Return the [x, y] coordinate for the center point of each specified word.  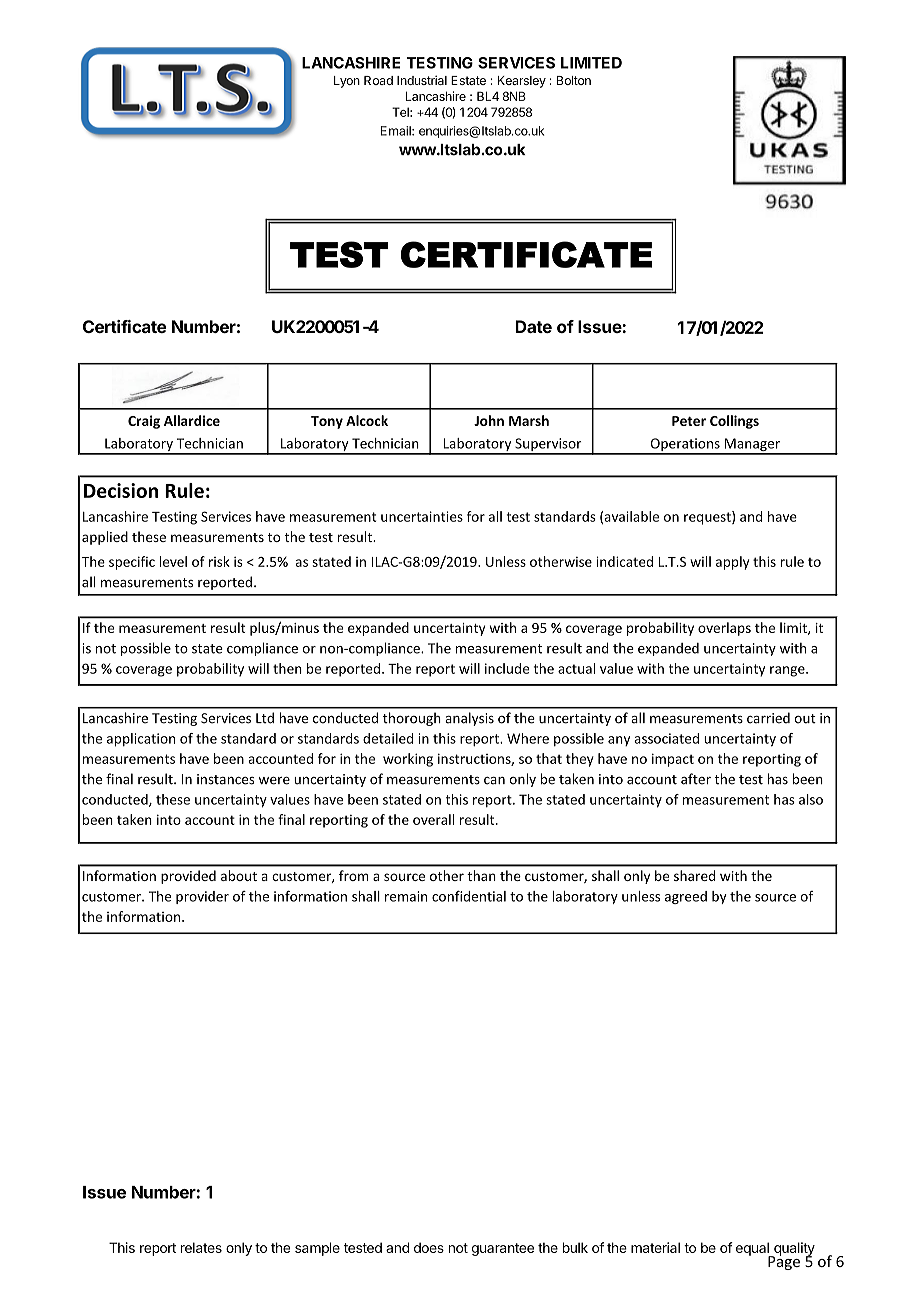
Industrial [422, 80]
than [481, 875]
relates [201, 1247]
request [708, 518]
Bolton [574, 80]
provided [188, 877]
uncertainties [422, 516]
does [429, 1247]
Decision [121, 490]
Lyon [347, 82]
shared [694, 875]
